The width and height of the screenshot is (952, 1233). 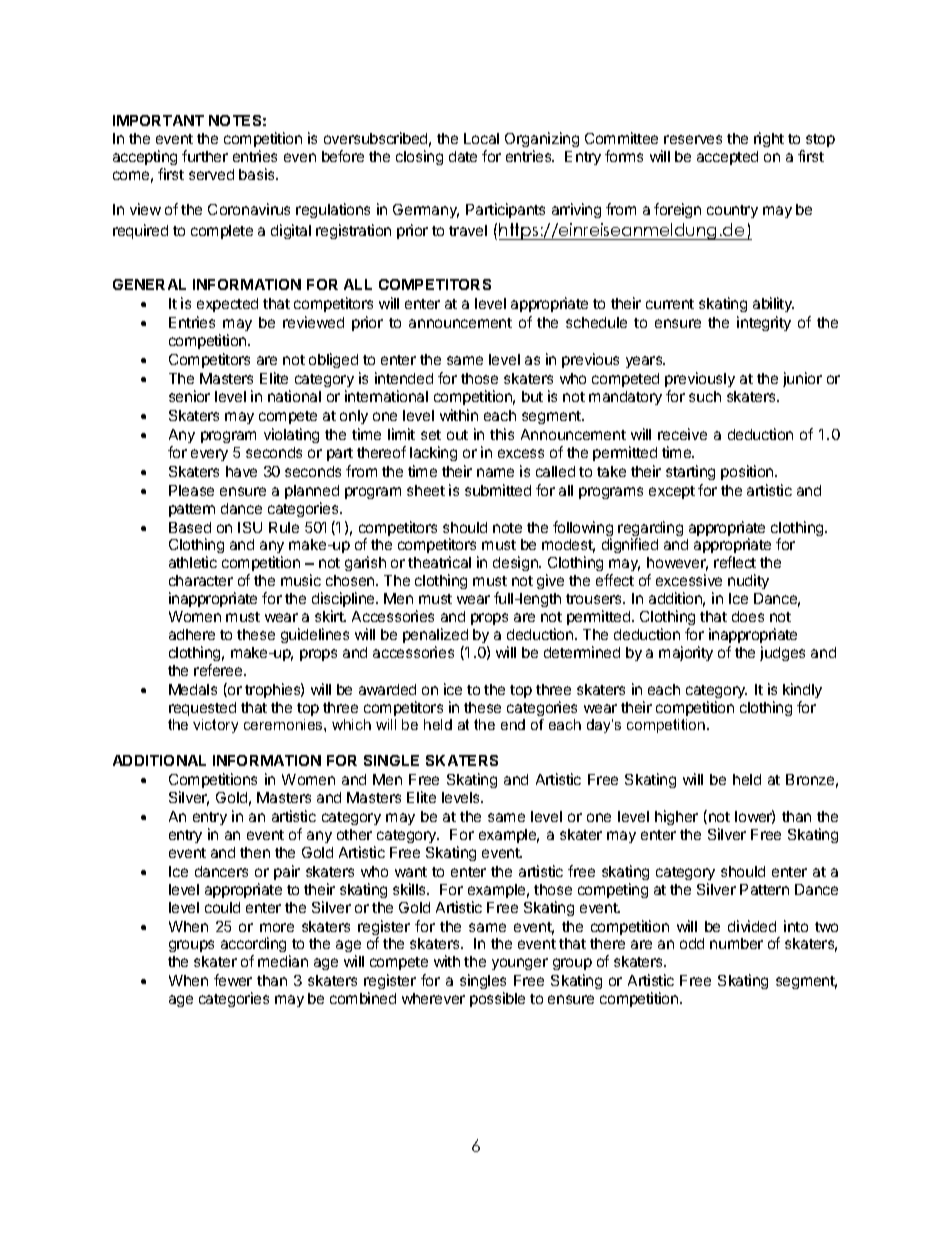 What do you see at coordinates (215, 726) in the screenshot?
I see `victory` at bounding box center [215, 726].
